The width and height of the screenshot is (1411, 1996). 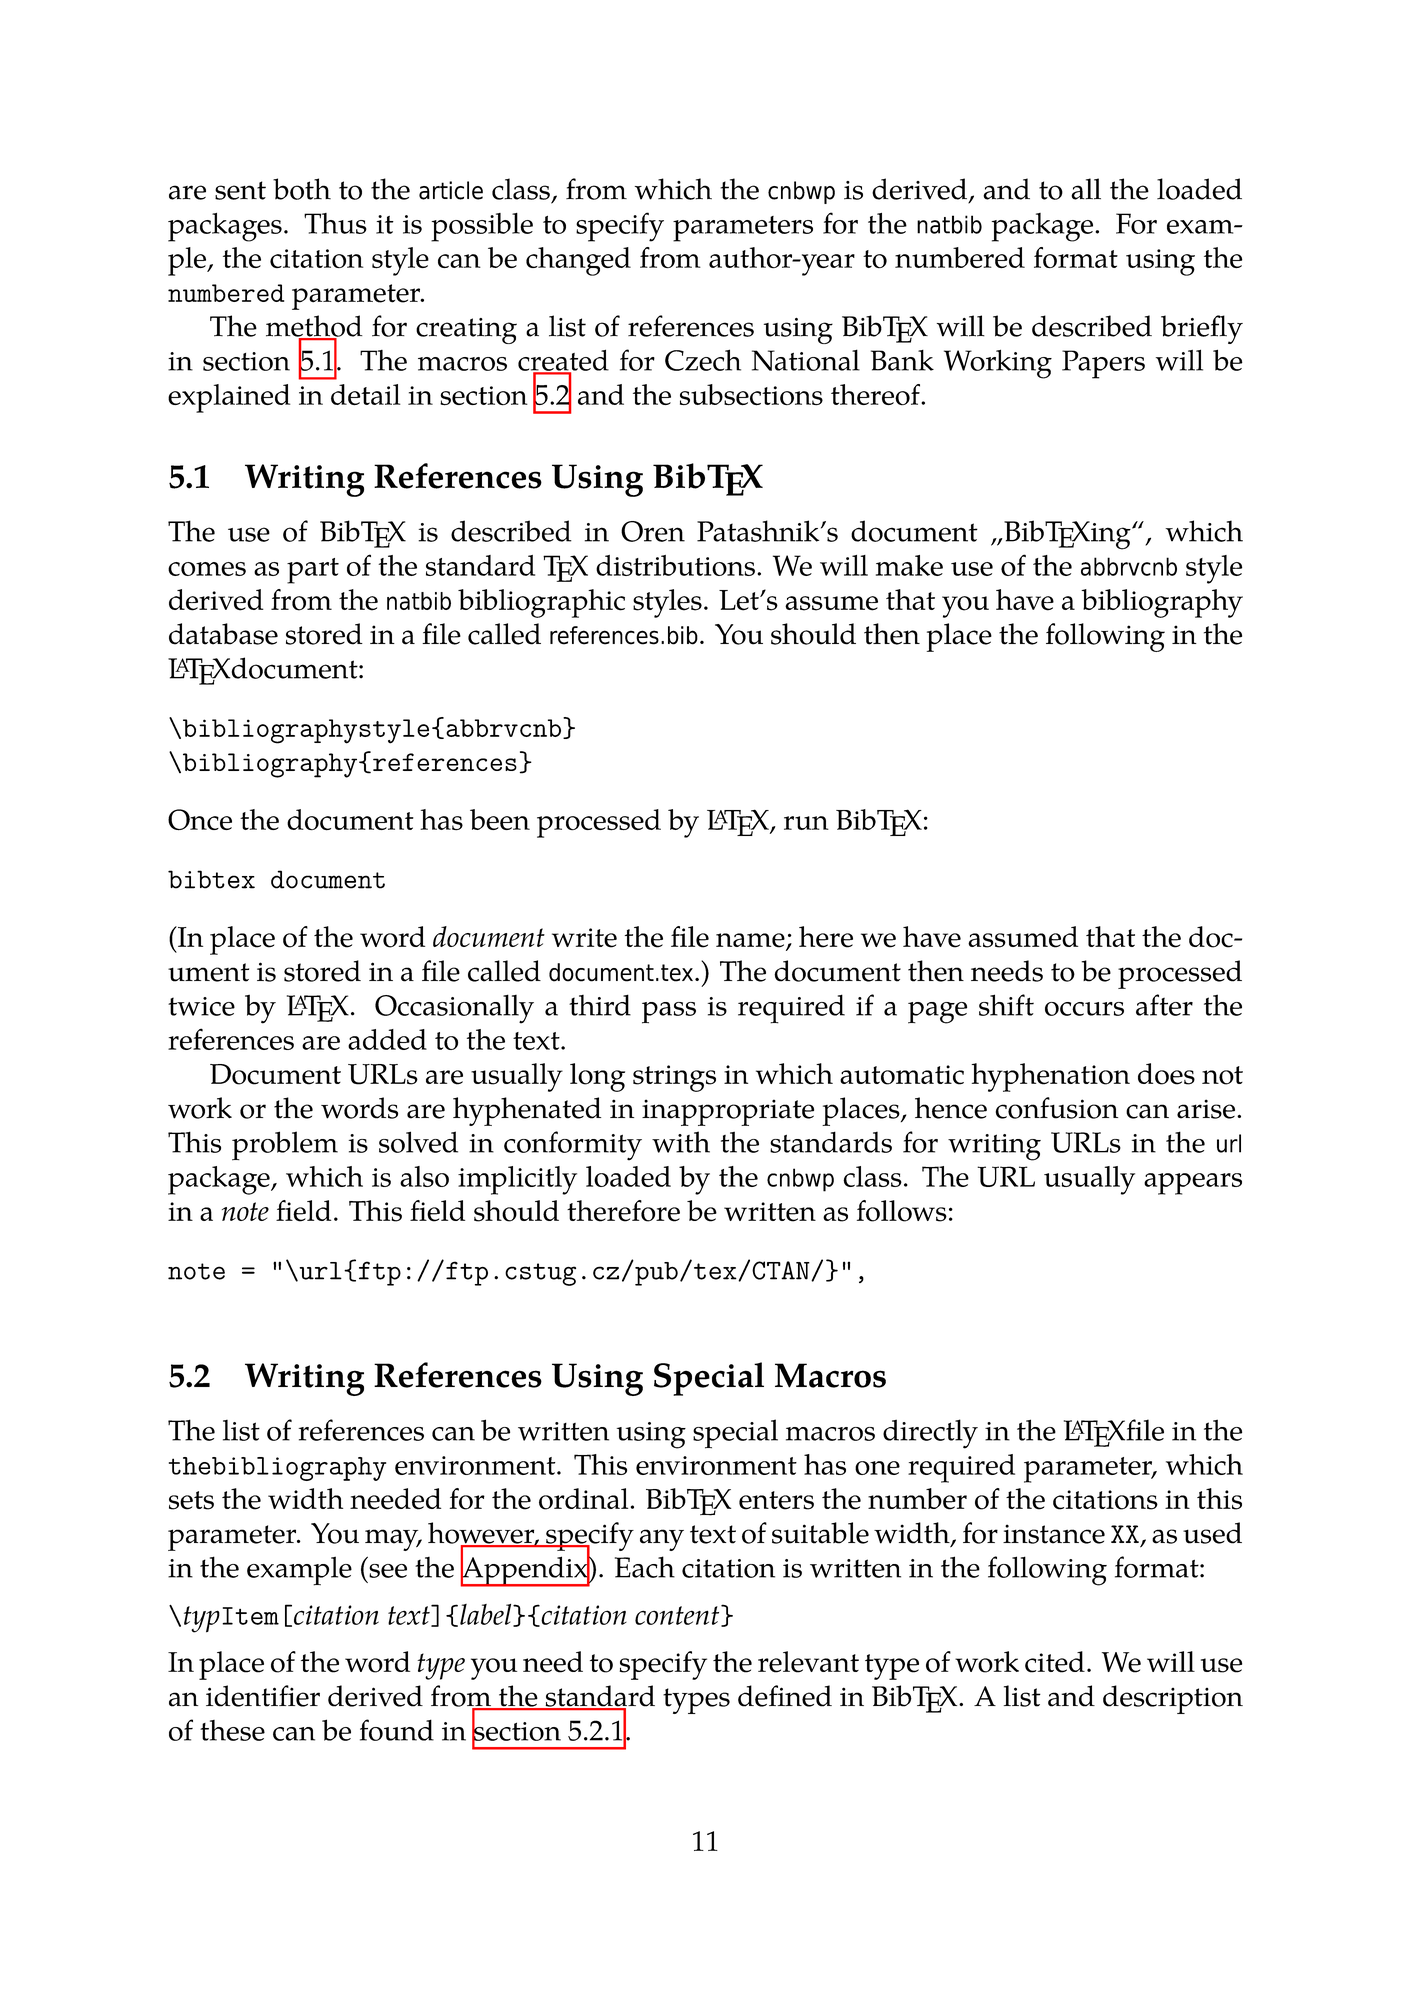 I want to click on occurs, so click(x=1084, y=1009).
